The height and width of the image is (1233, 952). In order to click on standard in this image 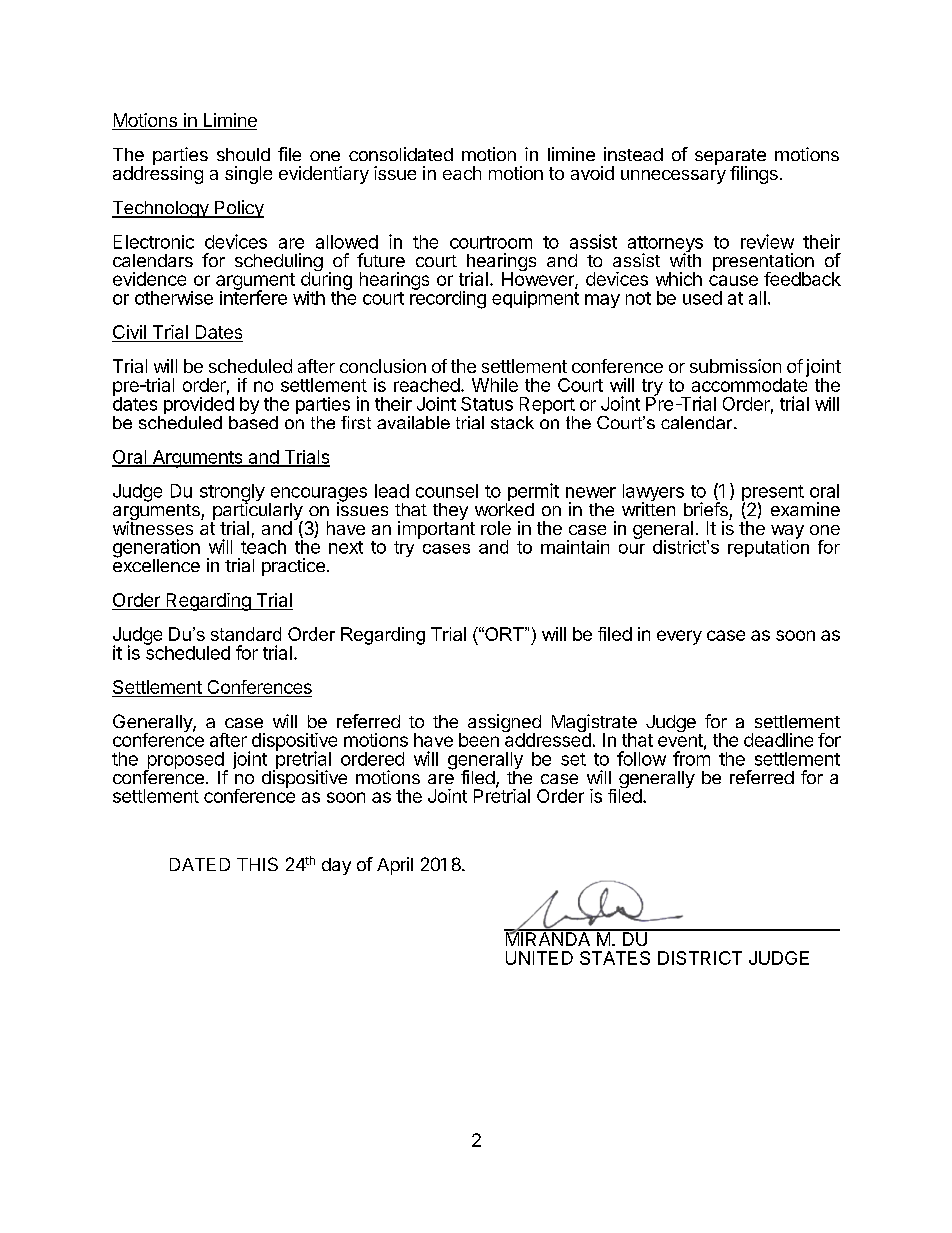, I will do `click(246, 634)`.
